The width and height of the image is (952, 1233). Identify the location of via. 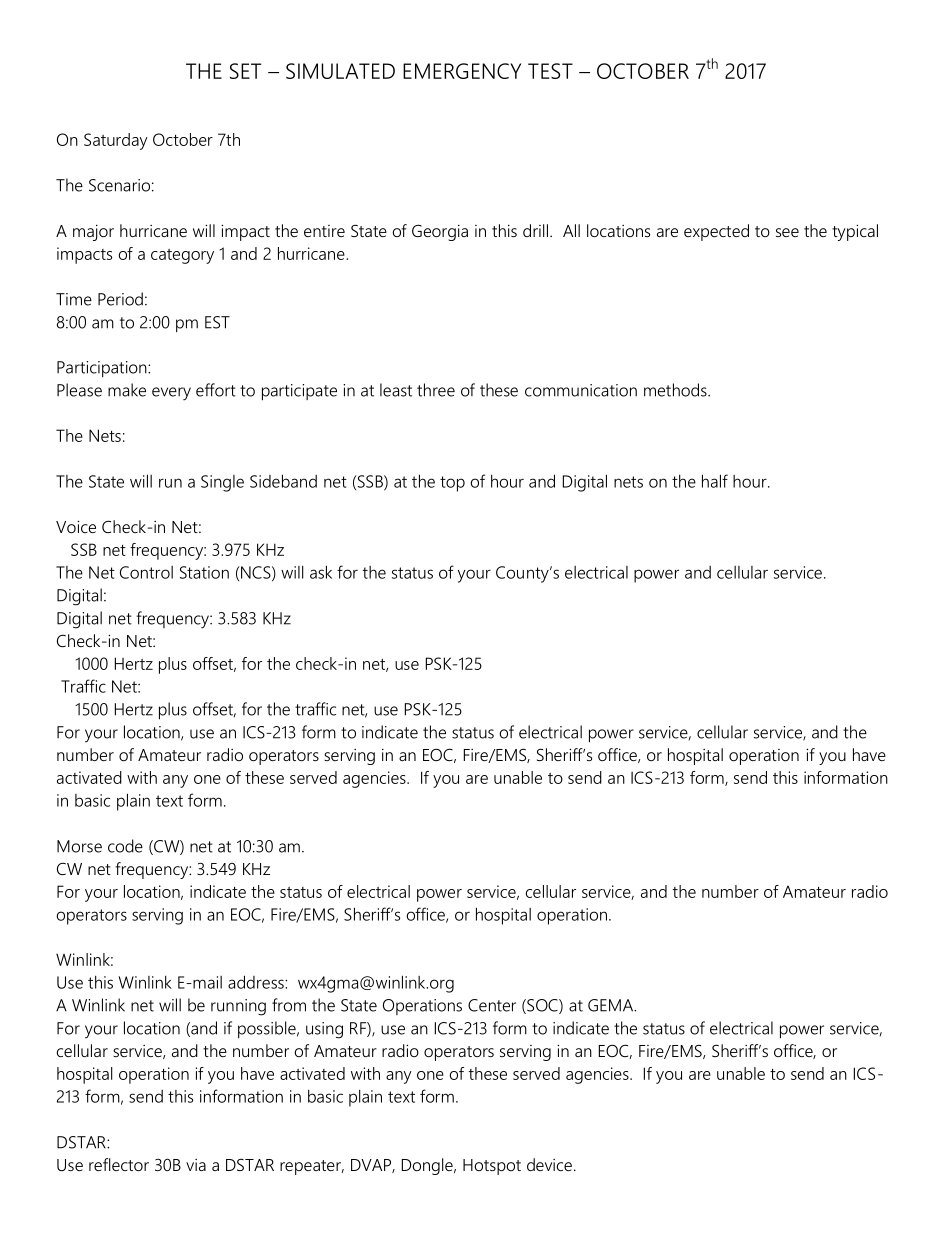
(196, 1165).
